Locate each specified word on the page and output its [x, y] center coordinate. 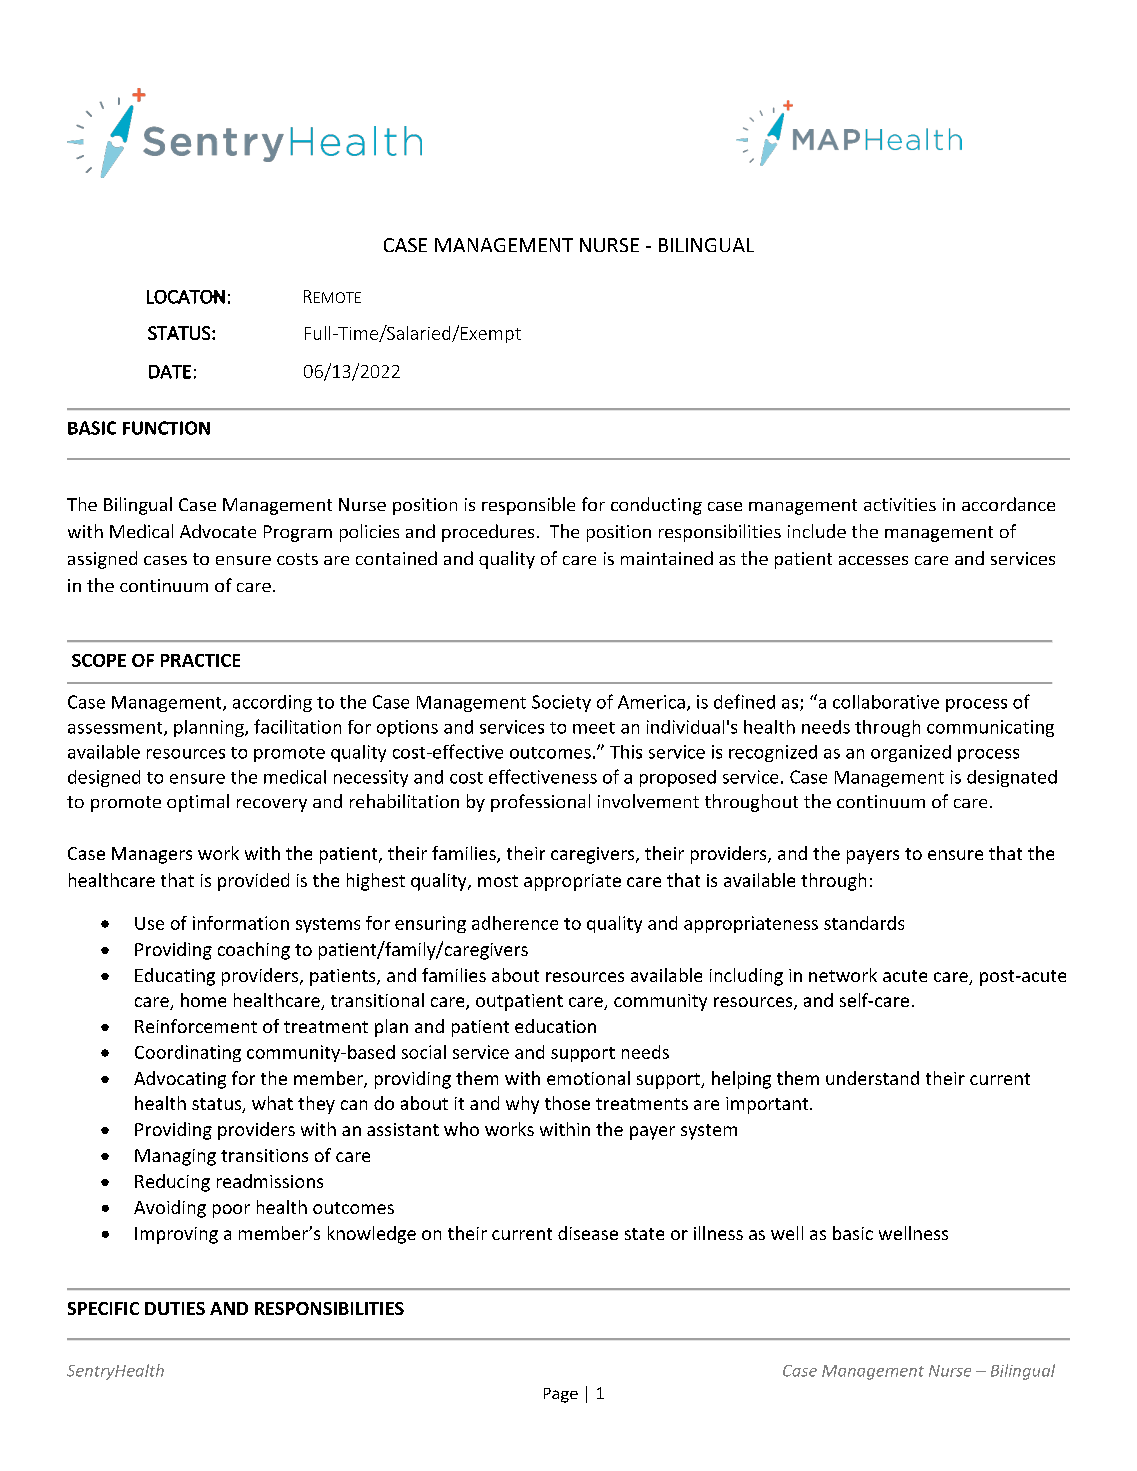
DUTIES [175, 1308]
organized [911, 753]
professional [540, 803]
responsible [528, 506]
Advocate [218, 531]
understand [872, 1078]
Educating [175, 977]
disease [588, 1233]
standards [864, 923]
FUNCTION [166, 428]
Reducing [172, 1183]
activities [900, 504]
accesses [873, 560]
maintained [667, 558]
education [555, 1026]
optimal [198, 803]
